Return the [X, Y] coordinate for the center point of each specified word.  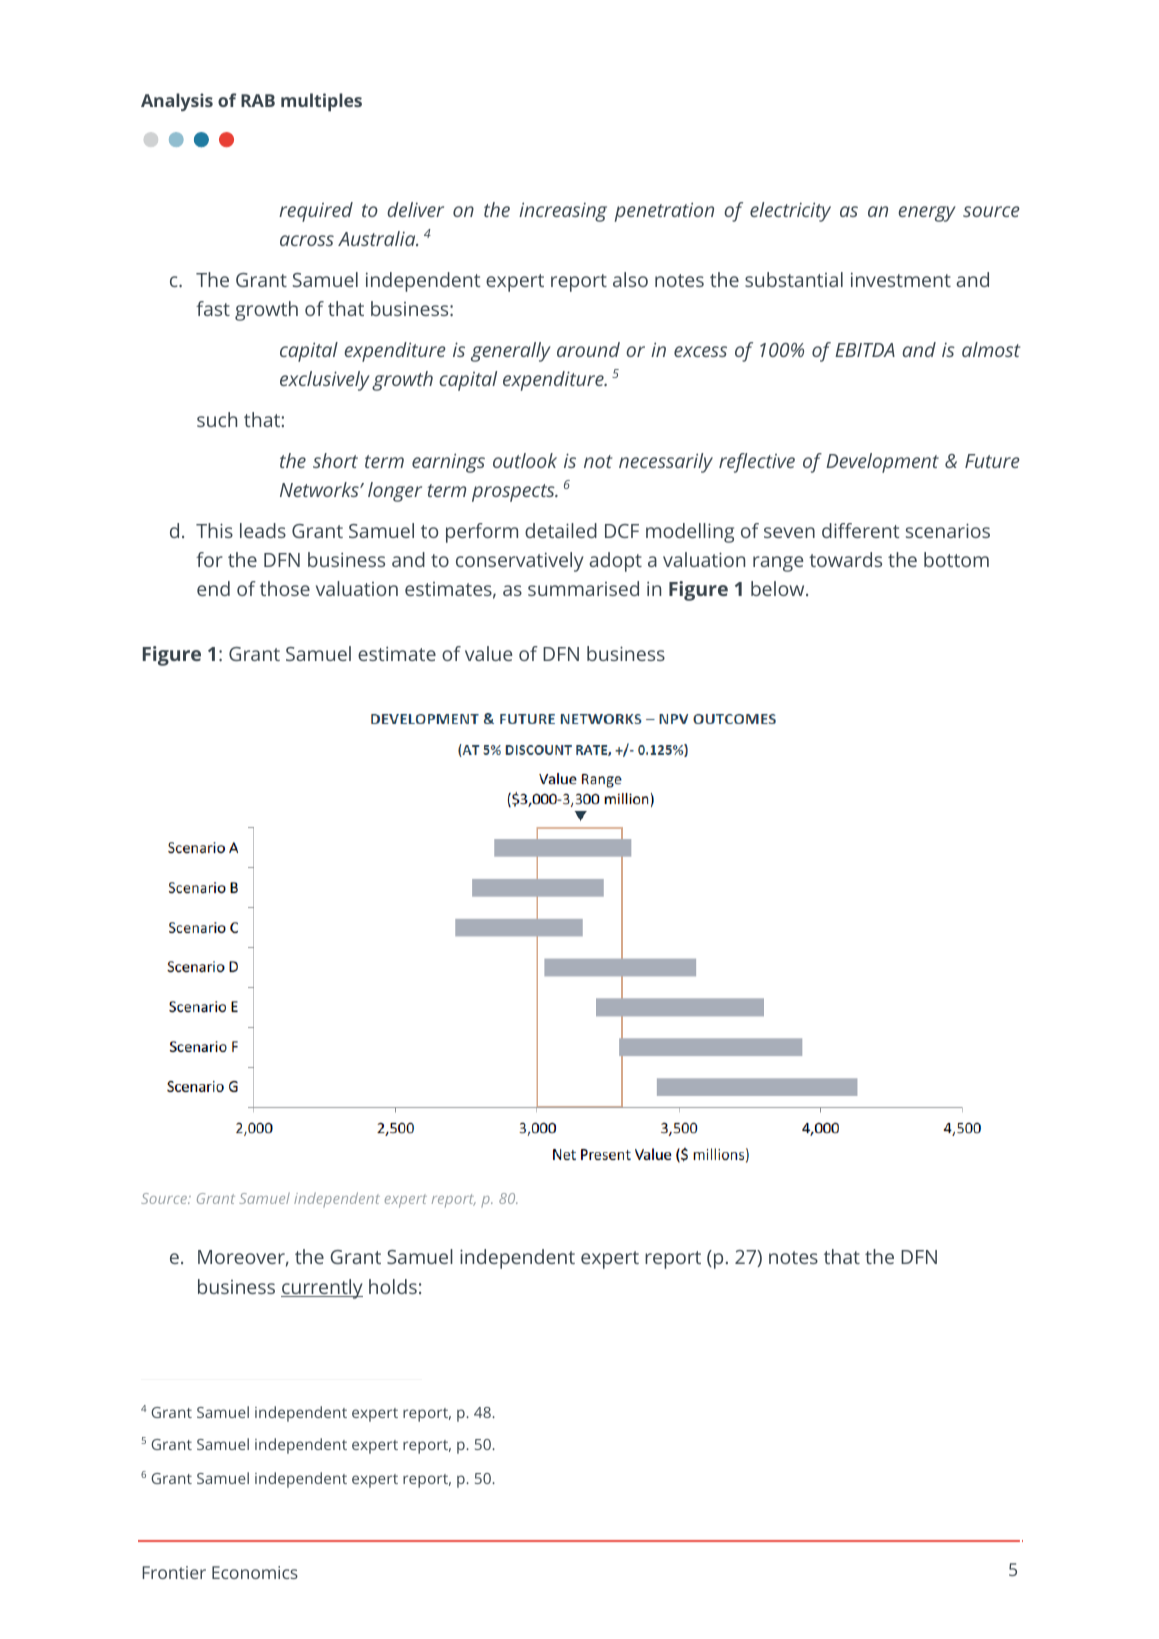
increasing [563, 212]
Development [882, 463]
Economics [255, 1572]
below [779, 588]
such [217, 419]
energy [927, 214]
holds [393, 1286]
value [488, 653]
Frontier [174, 1572]
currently [322, 1289]
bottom [956, 559]
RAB [258, 100]
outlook [525, 460]
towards [845, 559]
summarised [583, 588]
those [285, 588]
